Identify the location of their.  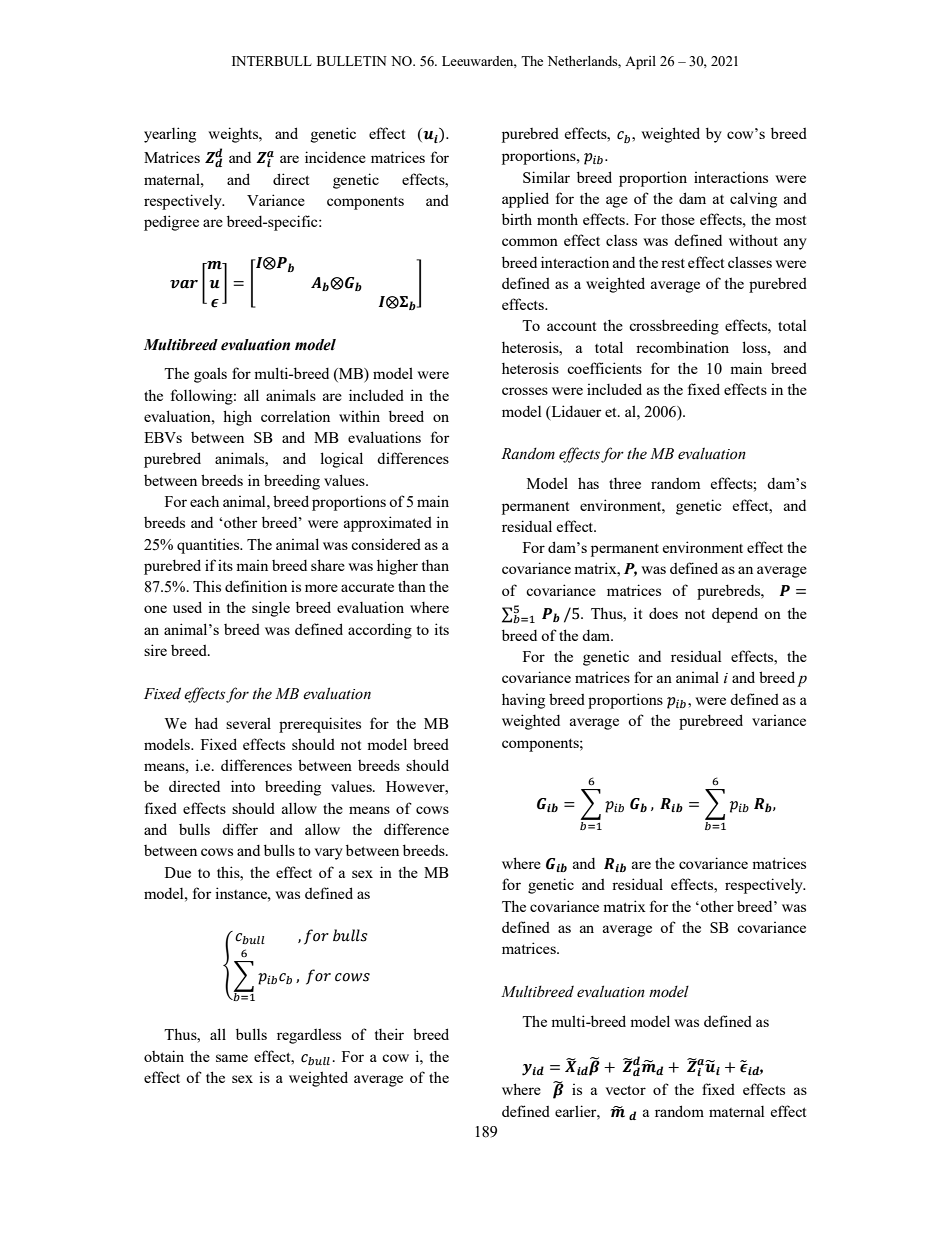
(389, 1034).
